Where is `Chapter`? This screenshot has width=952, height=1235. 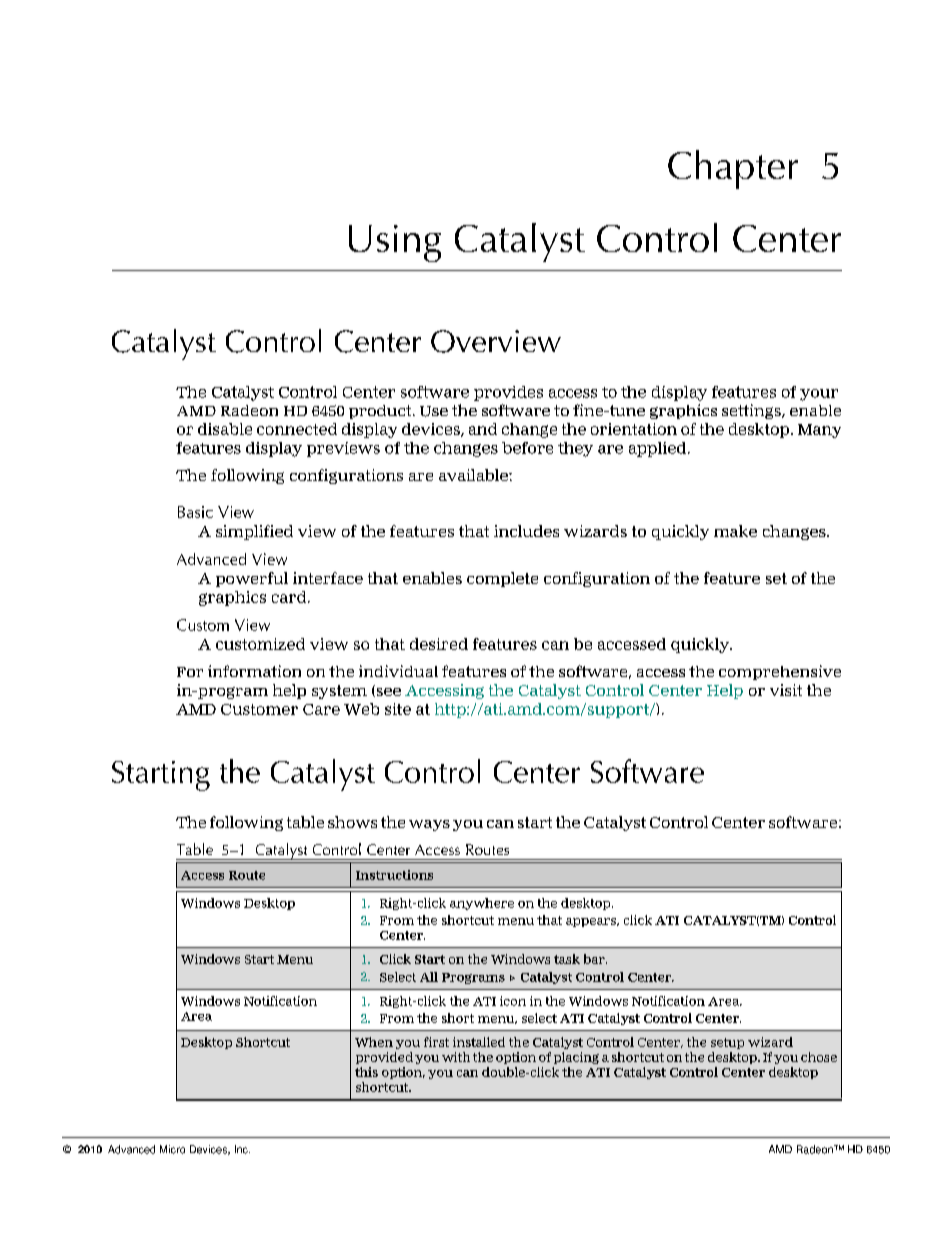
Chapter is located at coordinates (733, 169).
